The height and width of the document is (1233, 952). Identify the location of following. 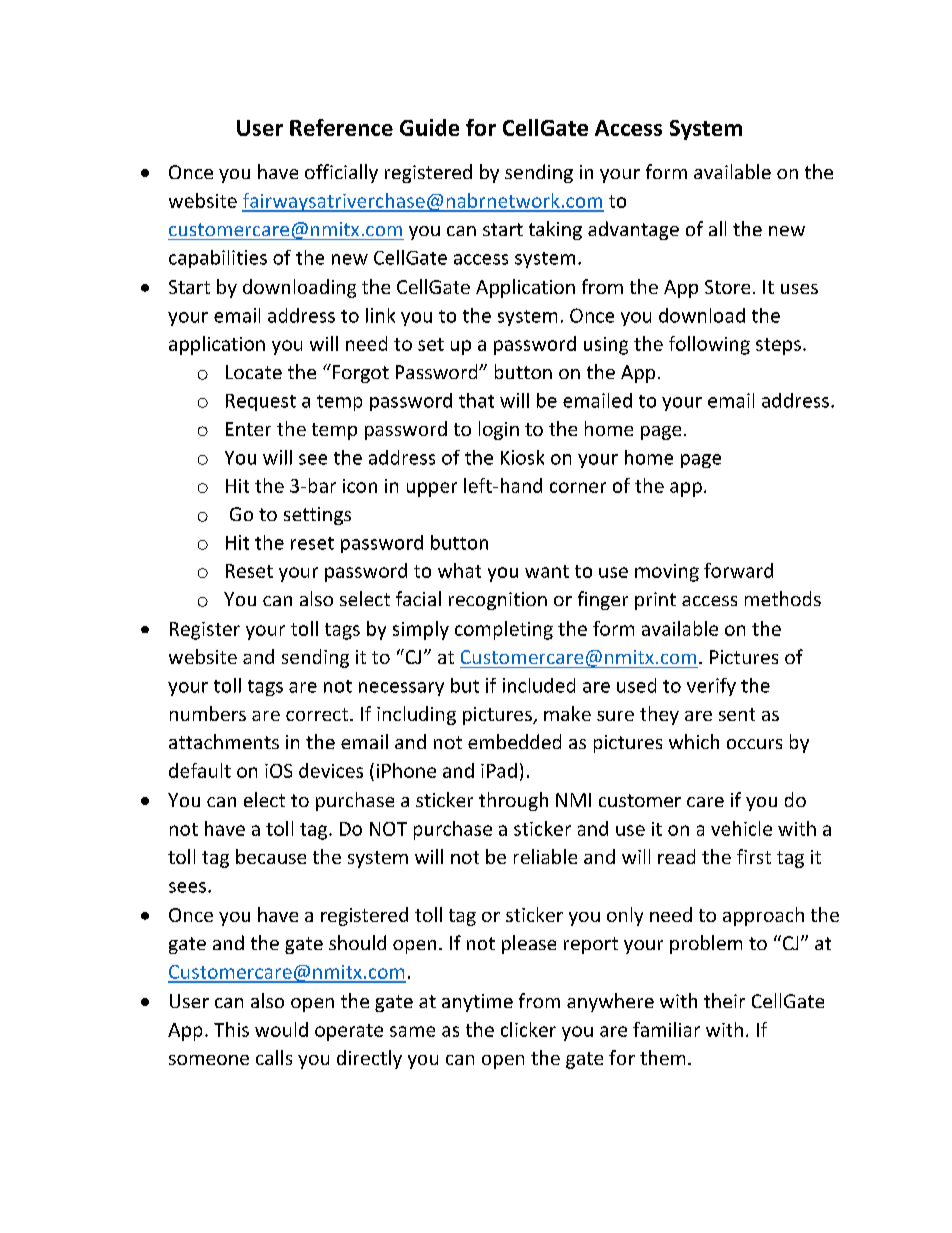
(709, 345).
